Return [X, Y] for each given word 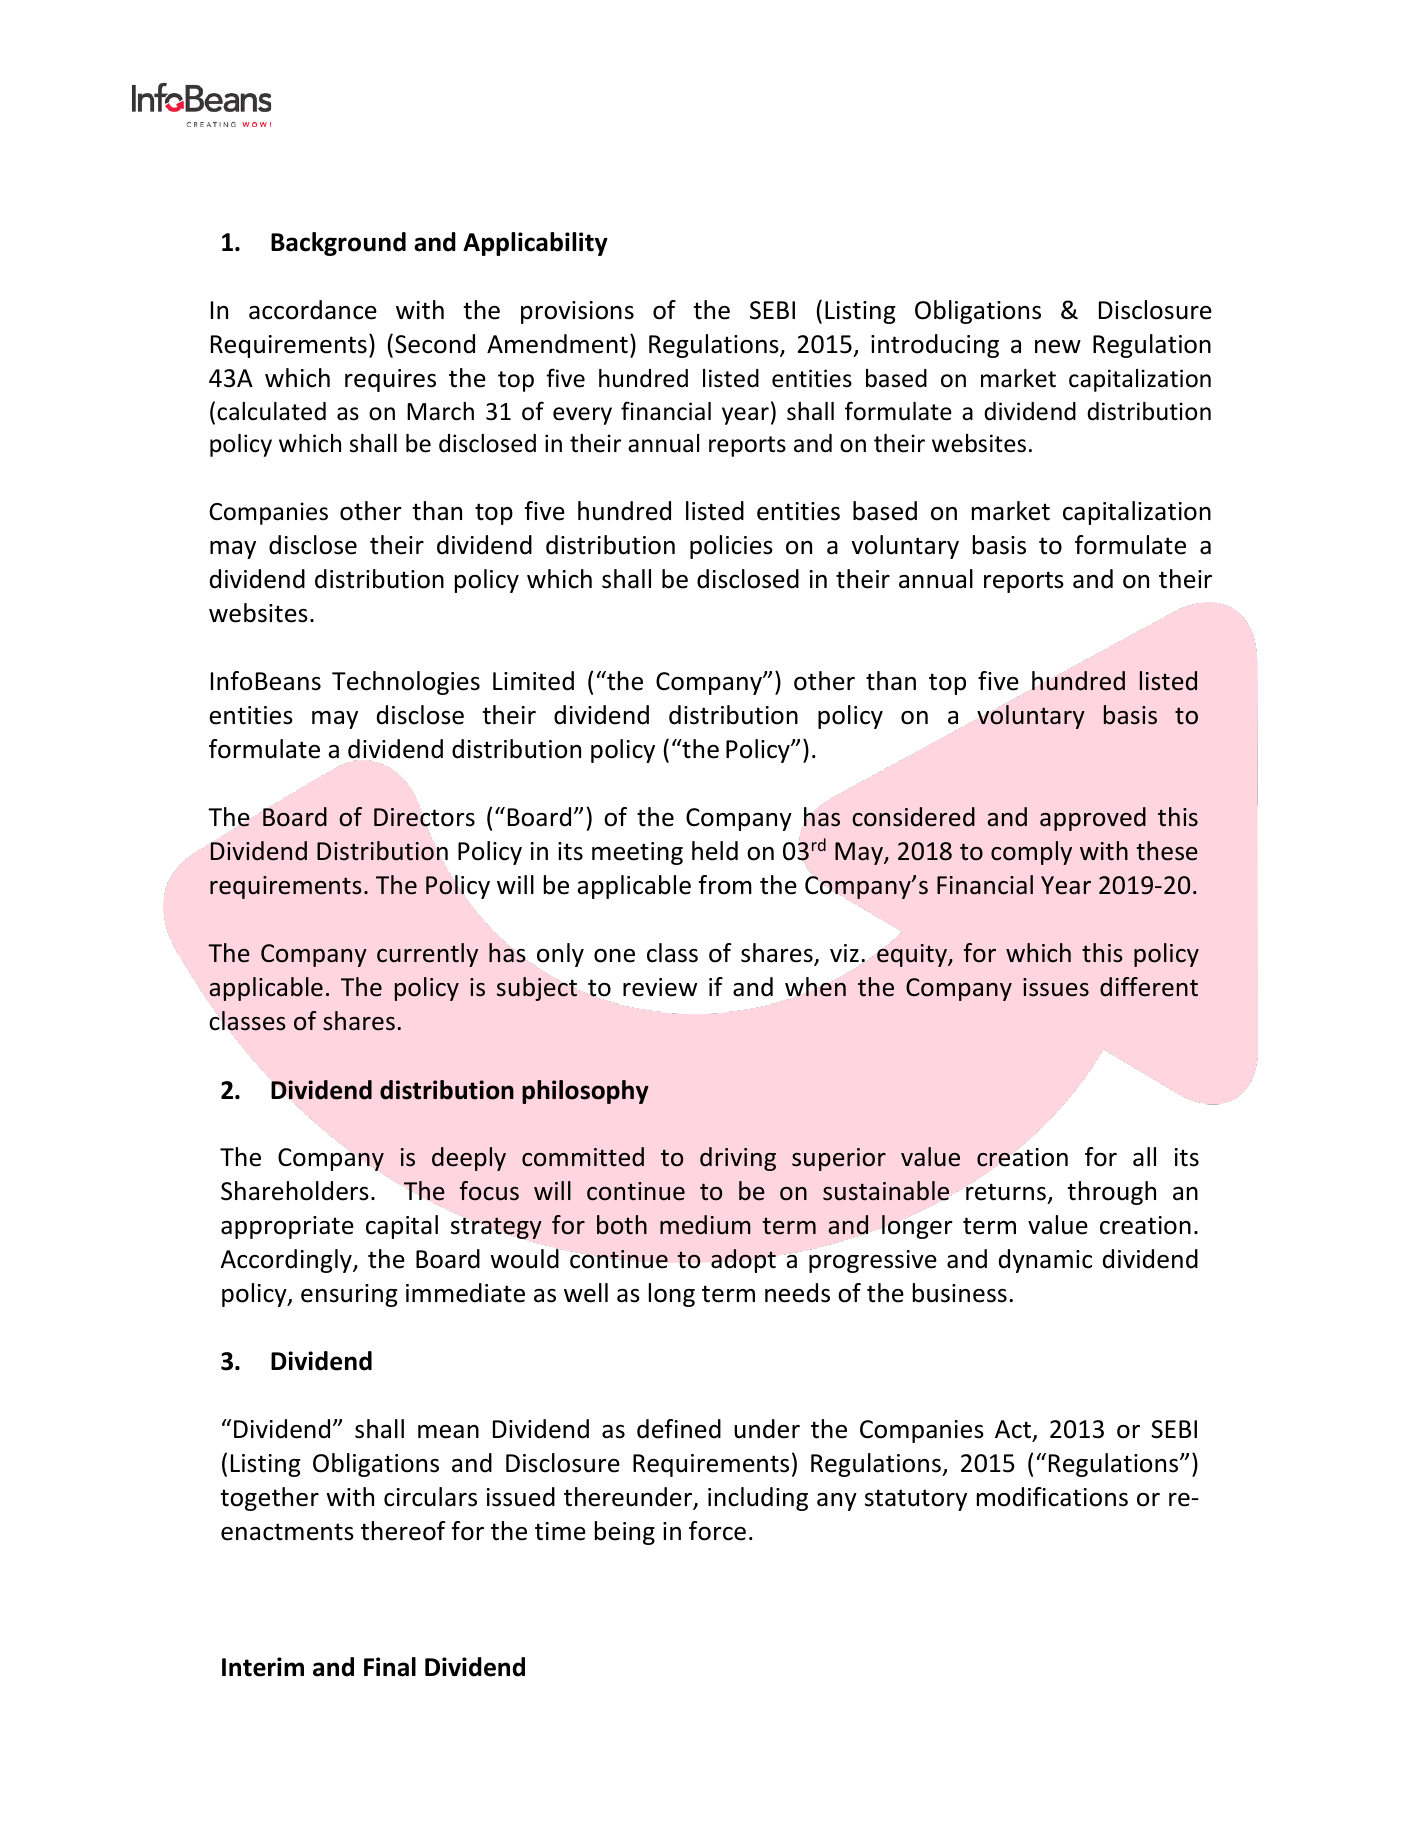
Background [338, 244]
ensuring [349, 1295]
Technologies [406, 683]
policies [731, 547]
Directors [424, 817]
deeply [469, 1159]
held [715, 851]
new [1058, 347]
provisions [577, 312]
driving [738, 1159]
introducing [935, 346]
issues [1056, 987]
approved [1093, 819]
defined [679, 1429]
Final [390, 1667]
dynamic [1045, 1261]
